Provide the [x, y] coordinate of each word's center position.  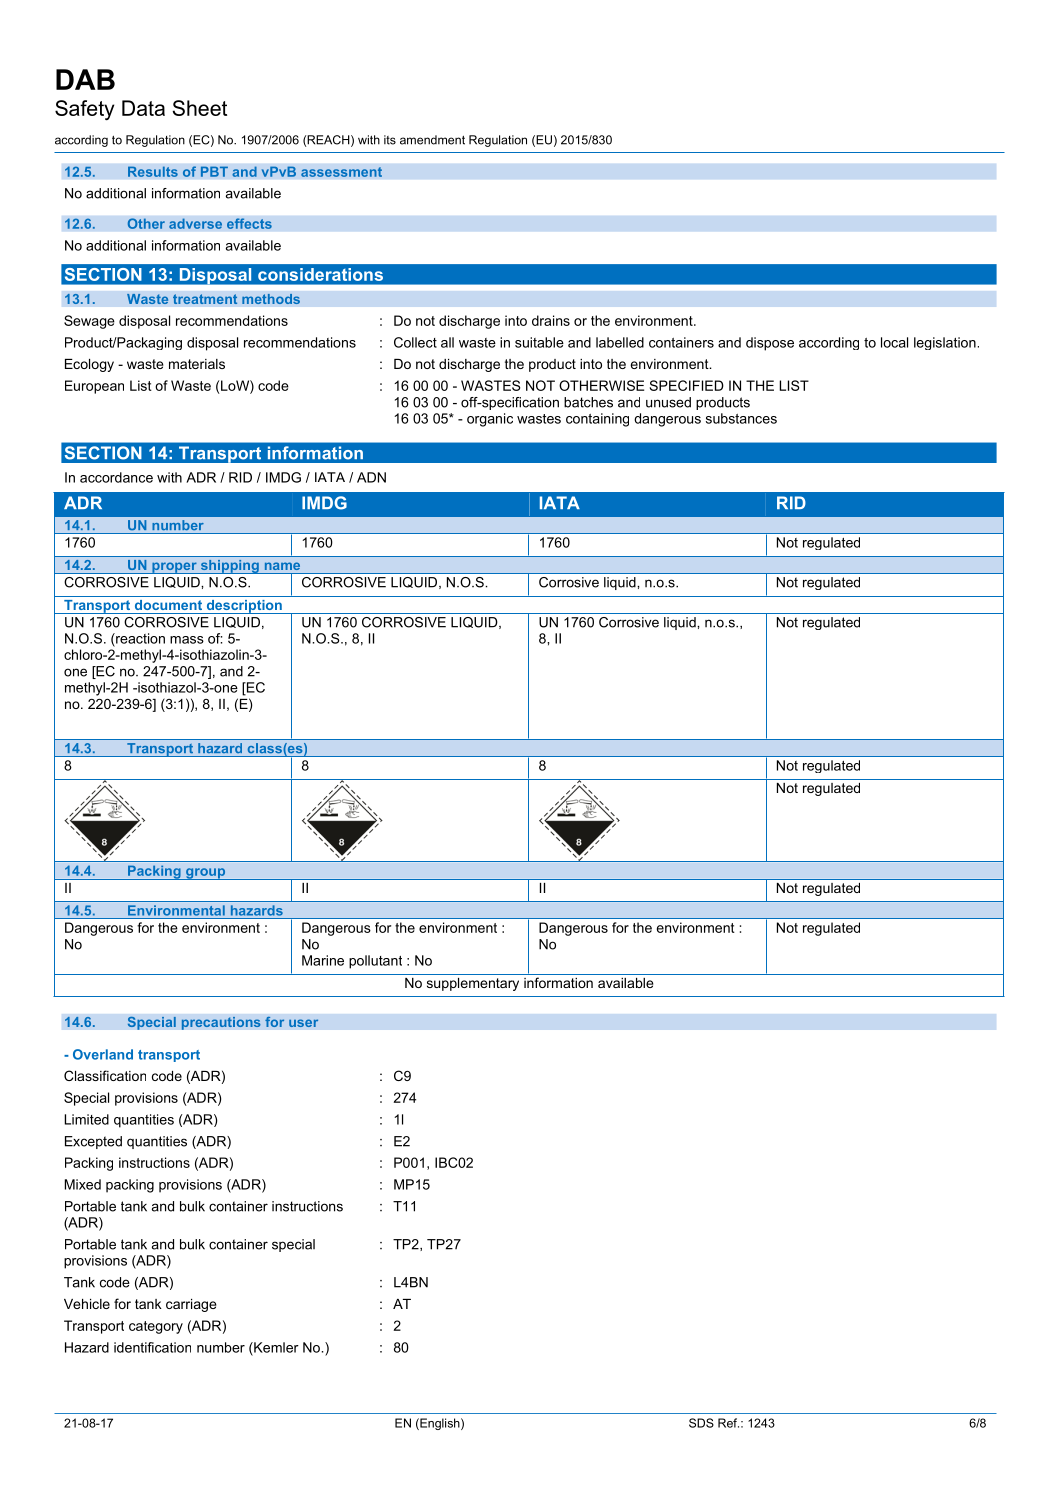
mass [187, 640]
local [894, 342]
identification [152, 1347]
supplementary [473, 984]
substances [741, 418]
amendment [432, 140]
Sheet [199, 108]
